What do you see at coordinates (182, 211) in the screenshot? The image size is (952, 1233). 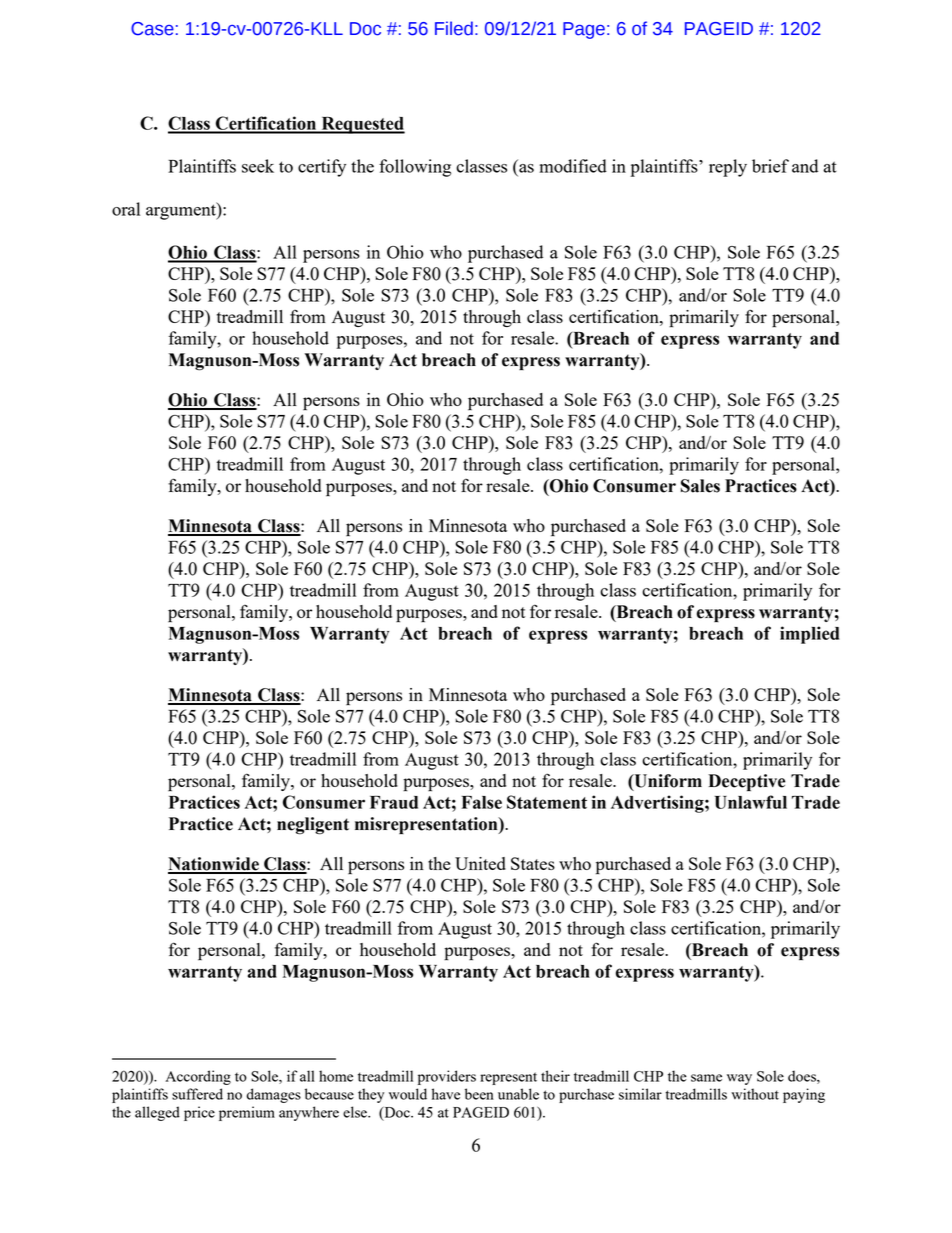 I see `argument` at bounding box center [182, 211].
